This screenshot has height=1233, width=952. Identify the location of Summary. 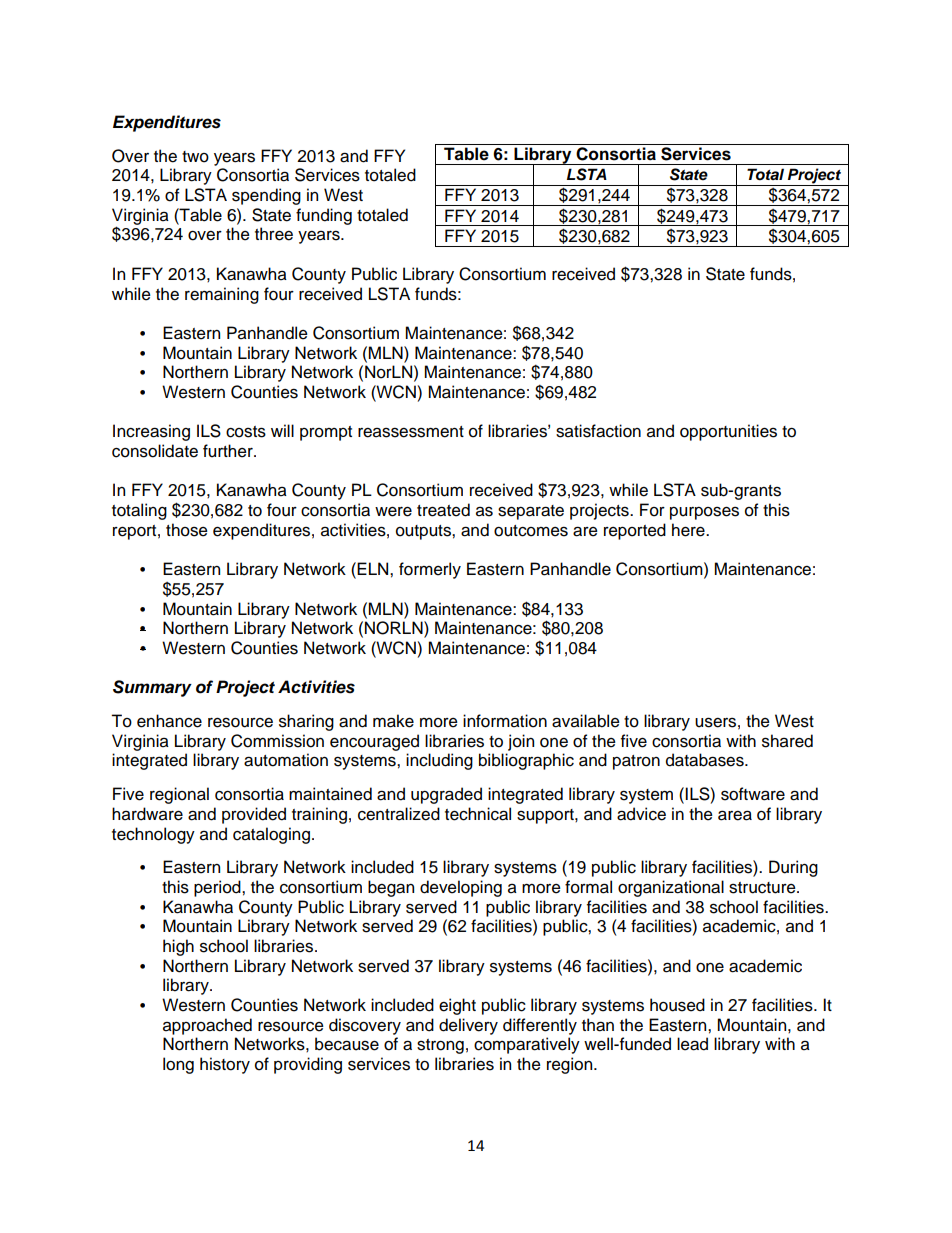
(152, 688).
